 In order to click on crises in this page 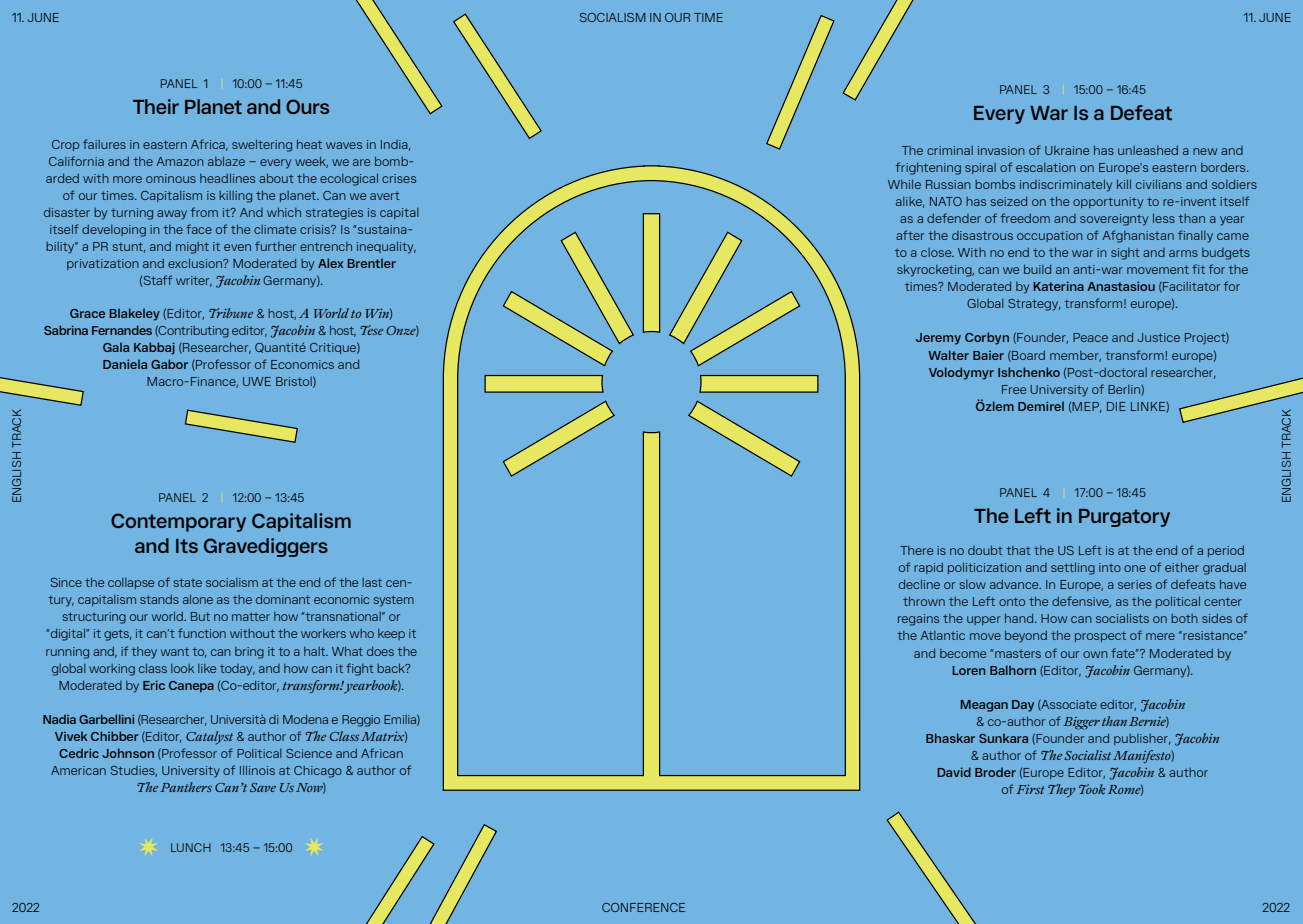, I will do `click(399, 178)`.
